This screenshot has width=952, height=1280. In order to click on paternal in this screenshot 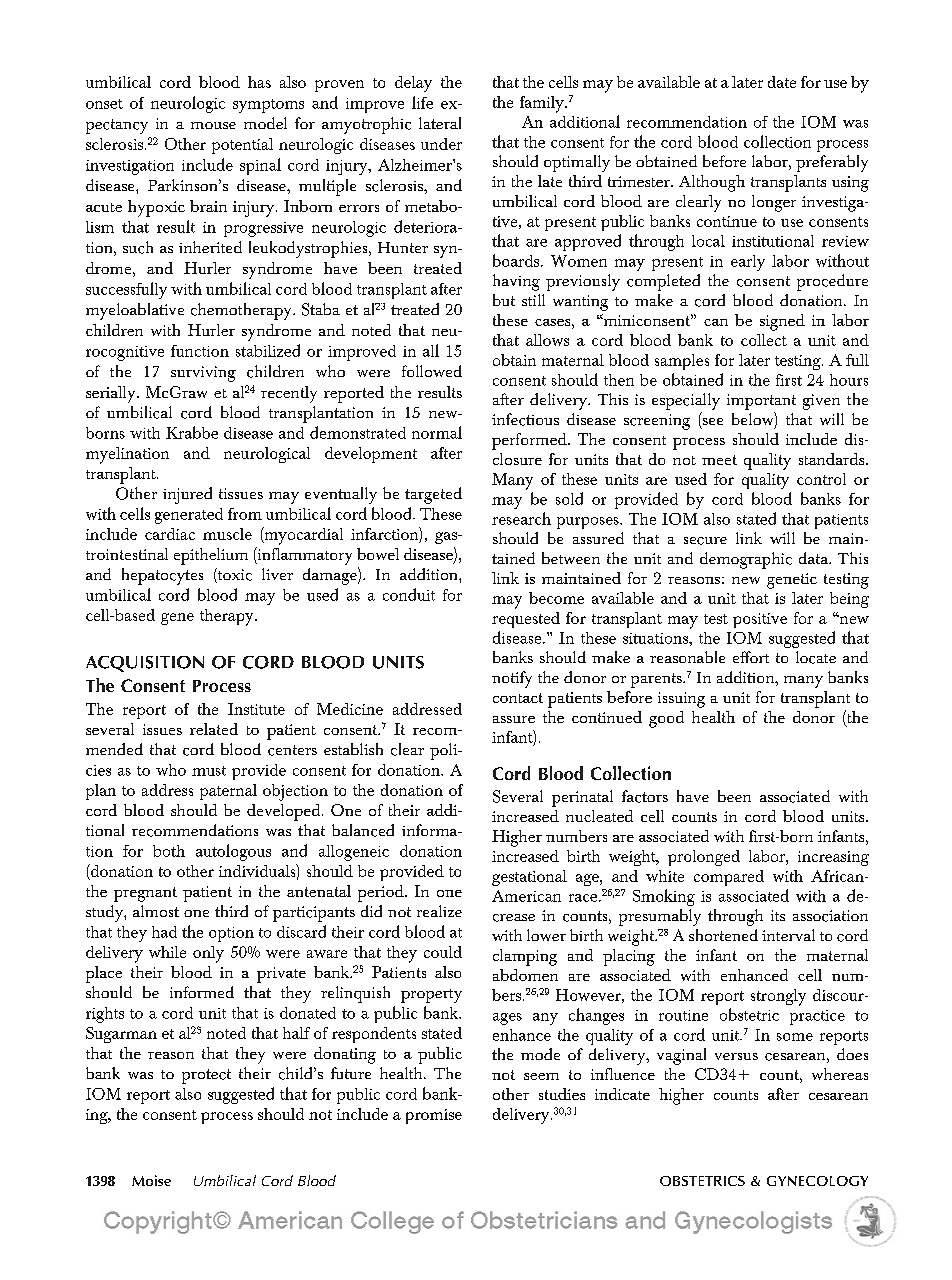, I will do `click(228, 792)`.
